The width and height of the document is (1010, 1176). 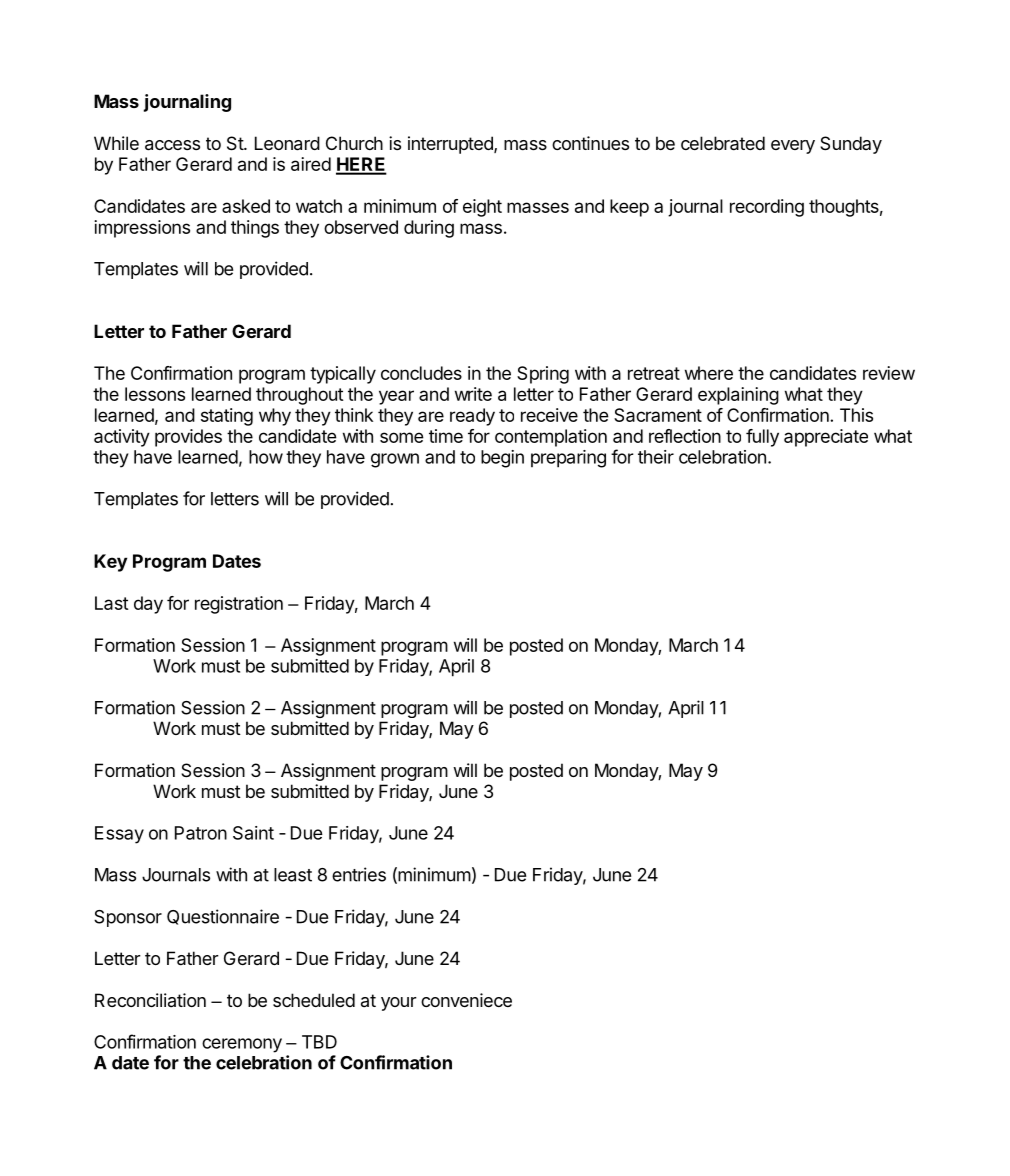 What do you see at coordinates (359, 874) in the document?
I see `entries` at bounding box center [359, 874].
